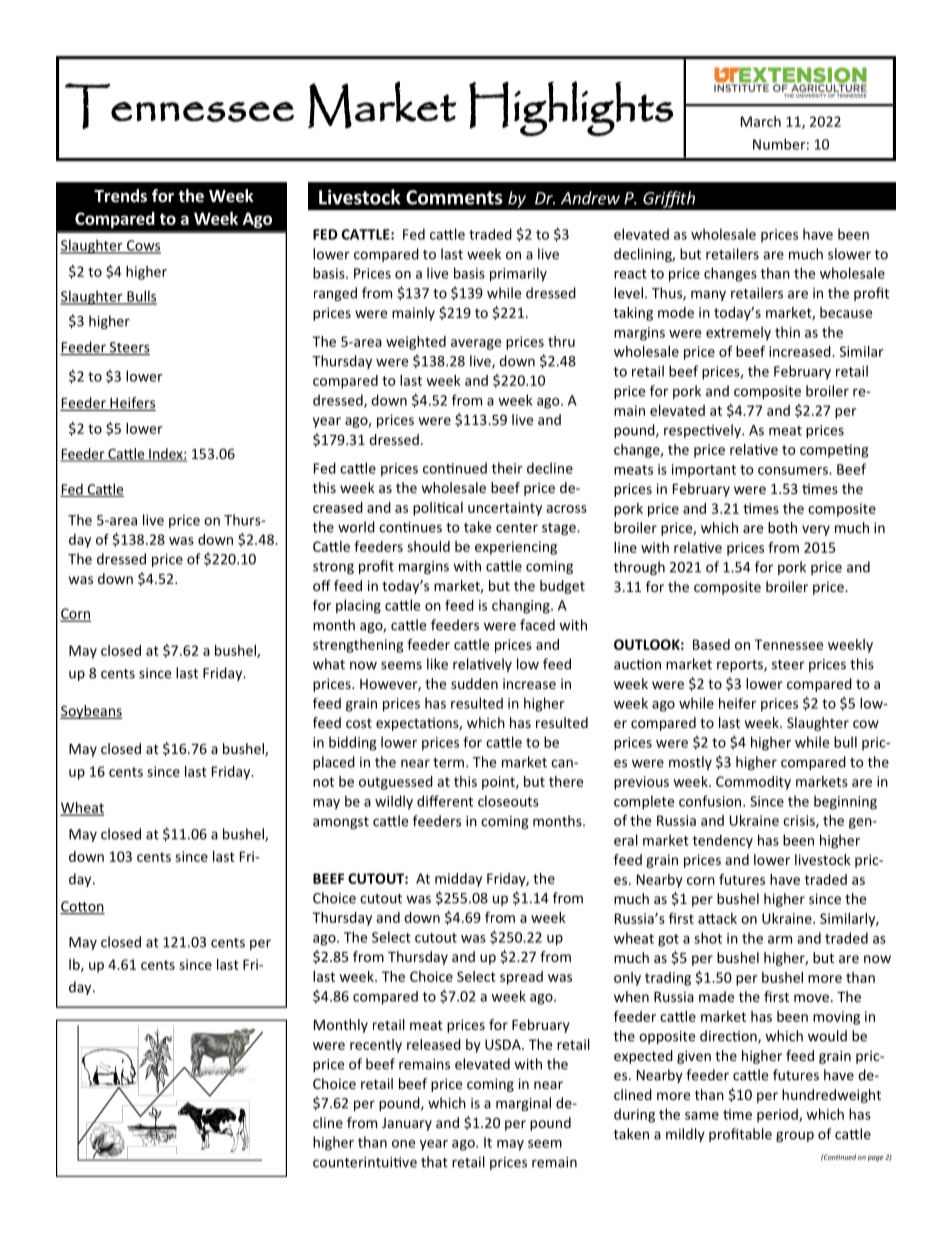 Image resolution: width=952 pixels, height=1233 pixels. I want to click on reports, so click(741, 666).
